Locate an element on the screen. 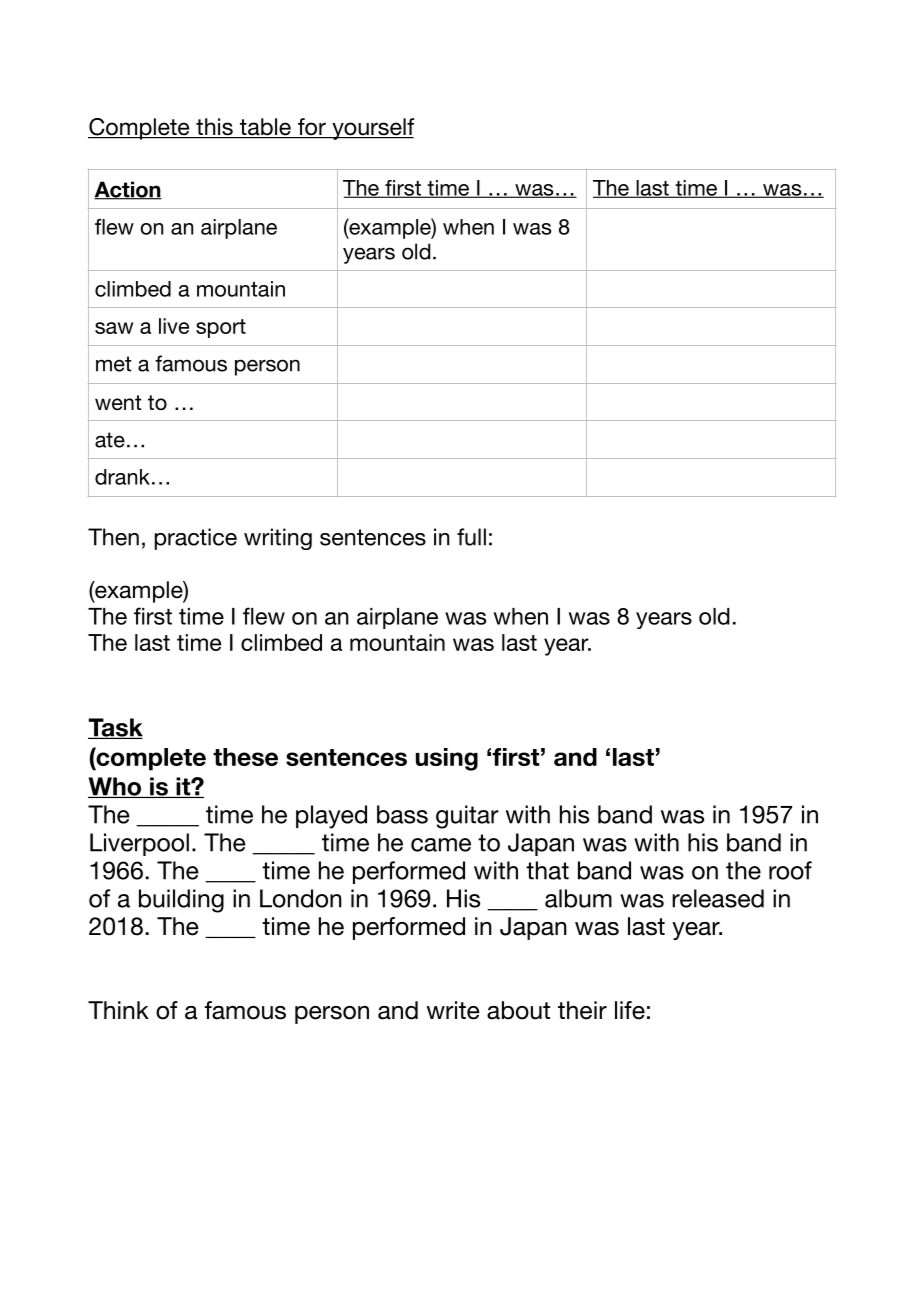 The height and width of the screenshot is (1308, 924). Think is located at coordinates (118, 1010).
